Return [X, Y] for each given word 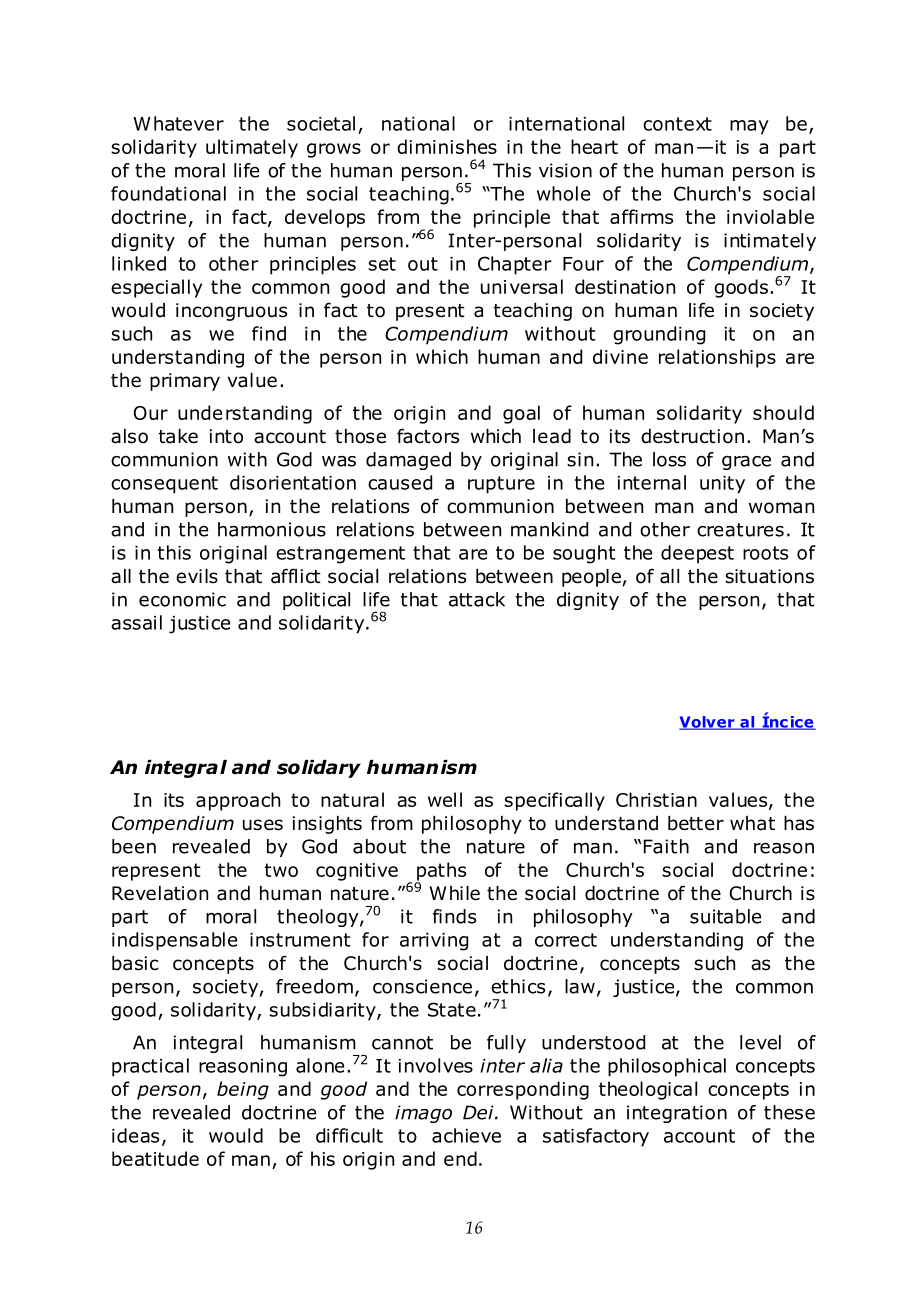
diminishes [447, 146]
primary [185, 382]
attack [477, 599]
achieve [466, 1135]
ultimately [252, 148]
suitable [725, 916]
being [243, 1090]
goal [521, 414]
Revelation [160, 893]
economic [182, 599]
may [749, 127]
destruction [692, 436]
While [455, 893]
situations [769, 576]
